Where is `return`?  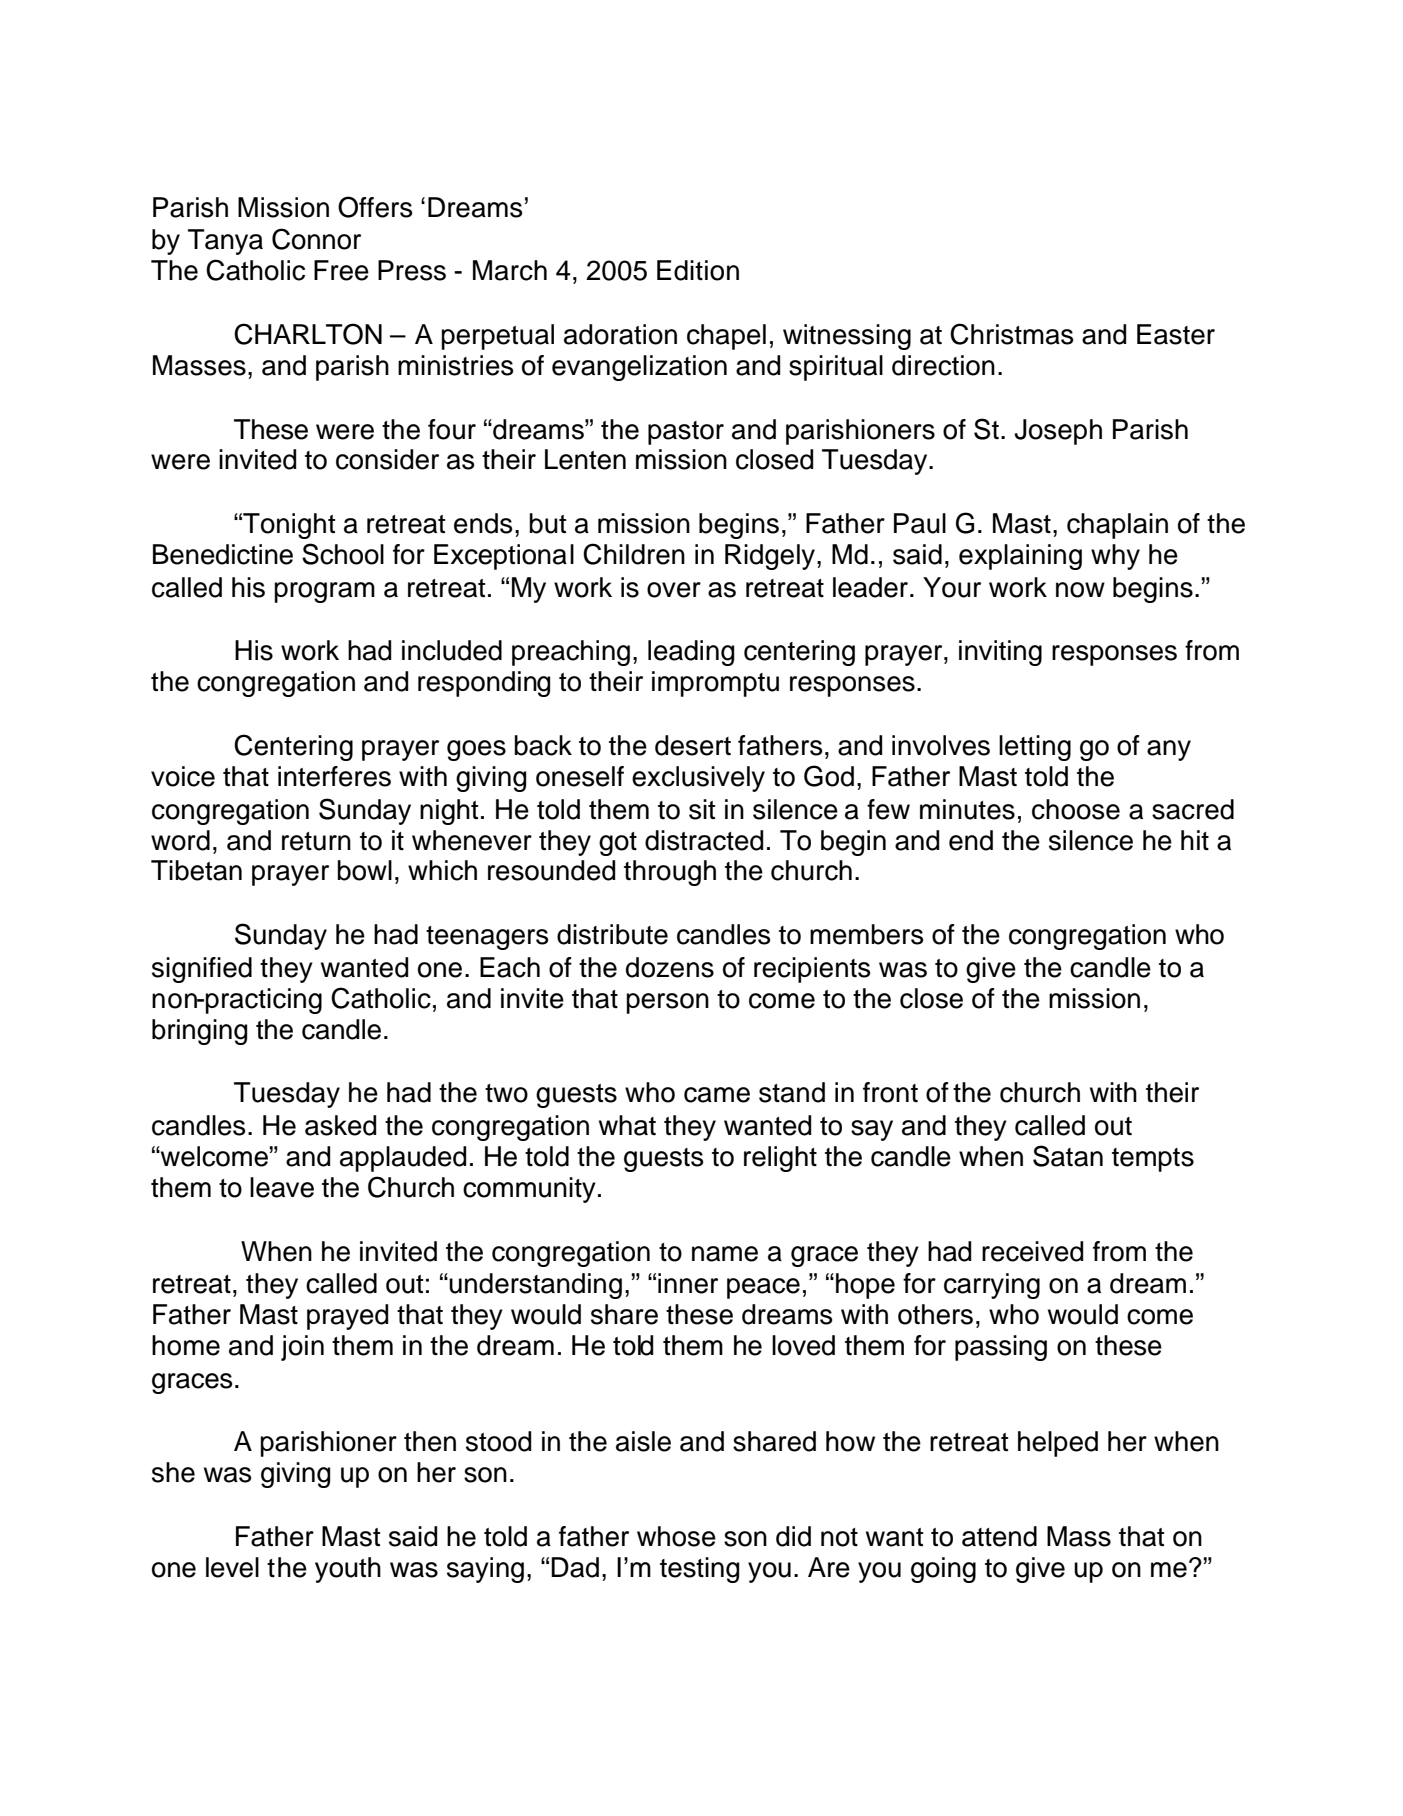
return is located at coordinates (316, 841).
